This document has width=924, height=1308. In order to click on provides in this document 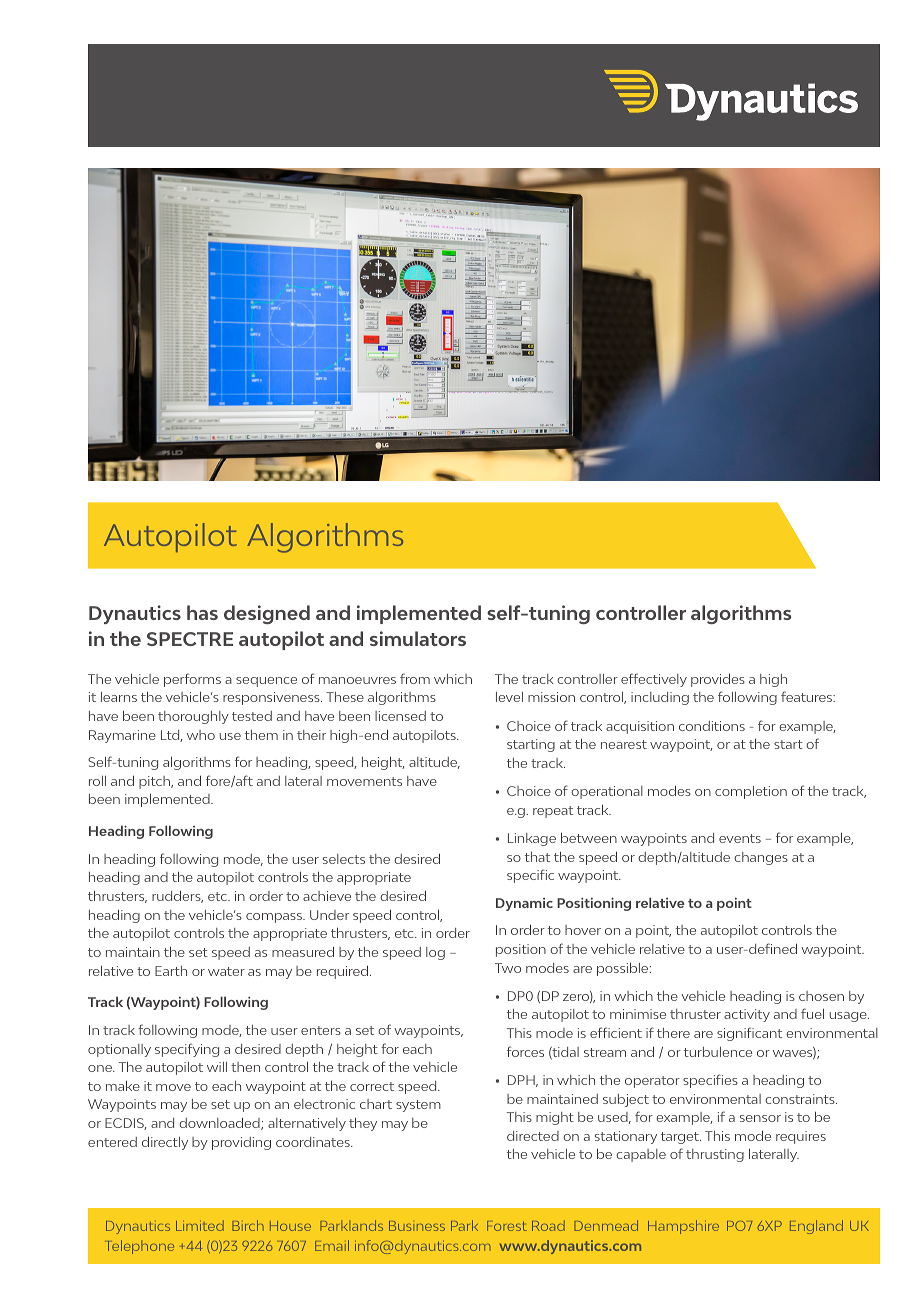, I will do `click(718, 680)`.
